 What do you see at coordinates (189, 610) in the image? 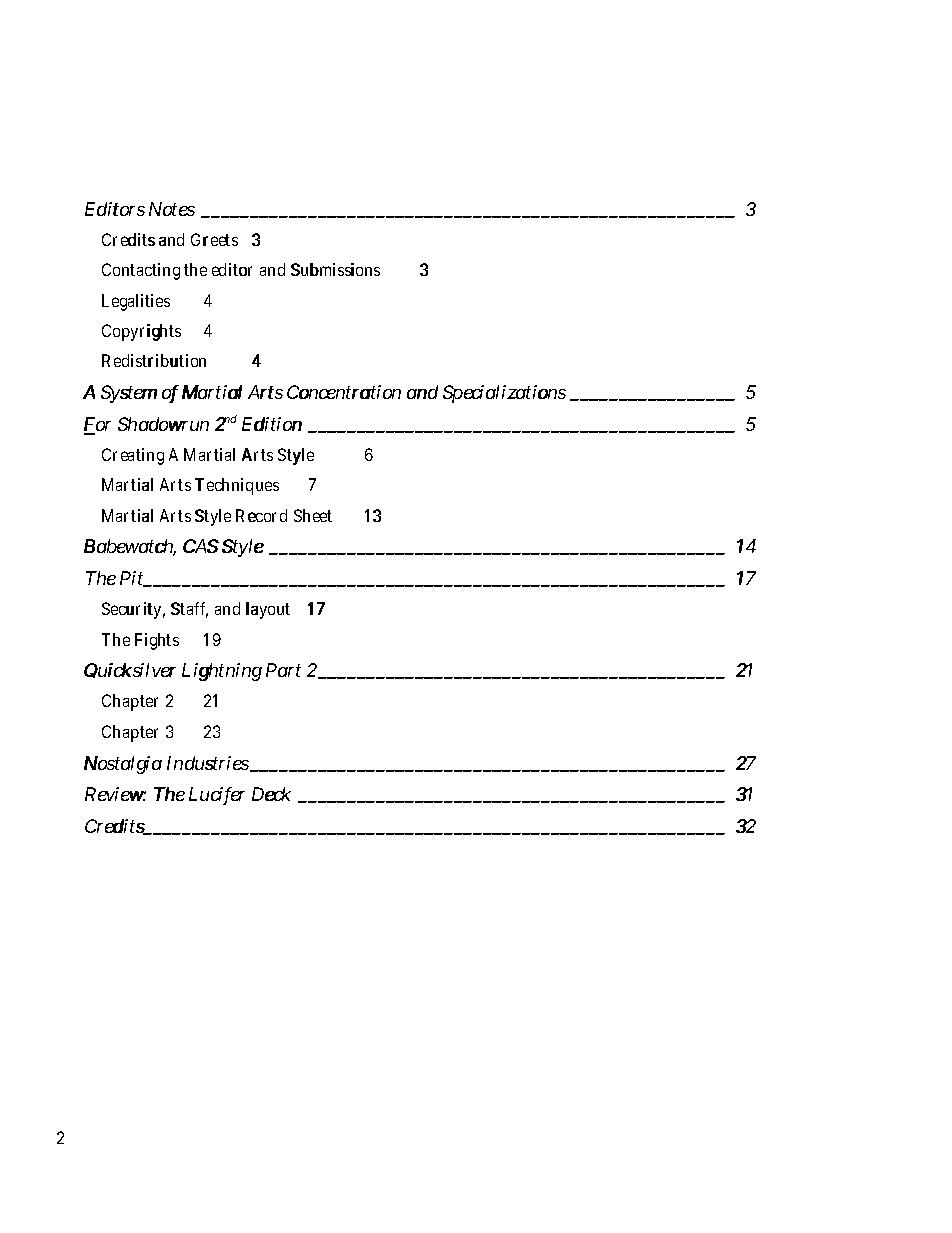
I see `Staff` at bounding box center [189, 610].
